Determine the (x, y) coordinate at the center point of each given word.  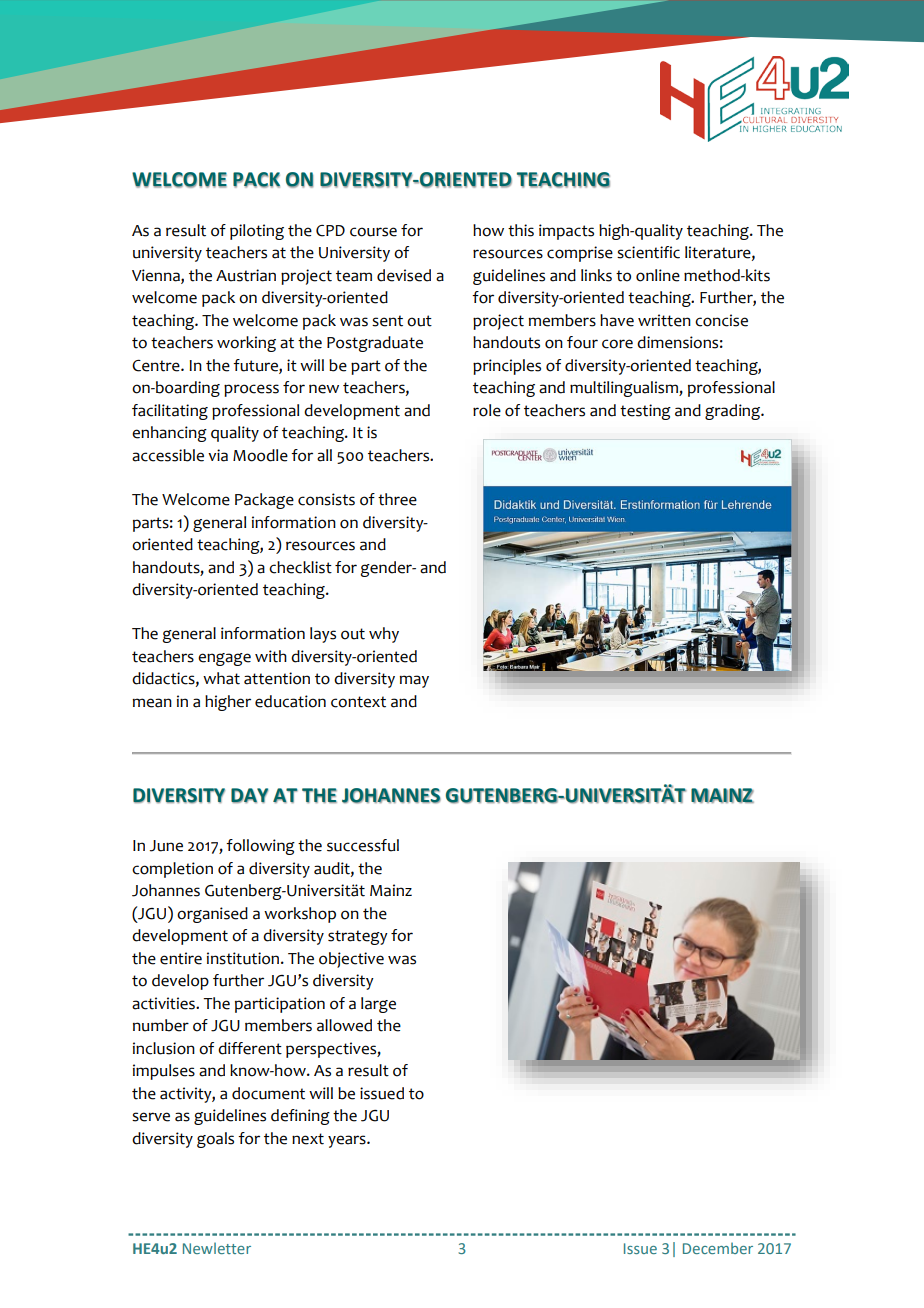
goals (215, 1140)
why (384, 635)
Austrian (246, 275)
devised (404, 275)
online (658, 275)
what (221, 678)
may (414, 681)
